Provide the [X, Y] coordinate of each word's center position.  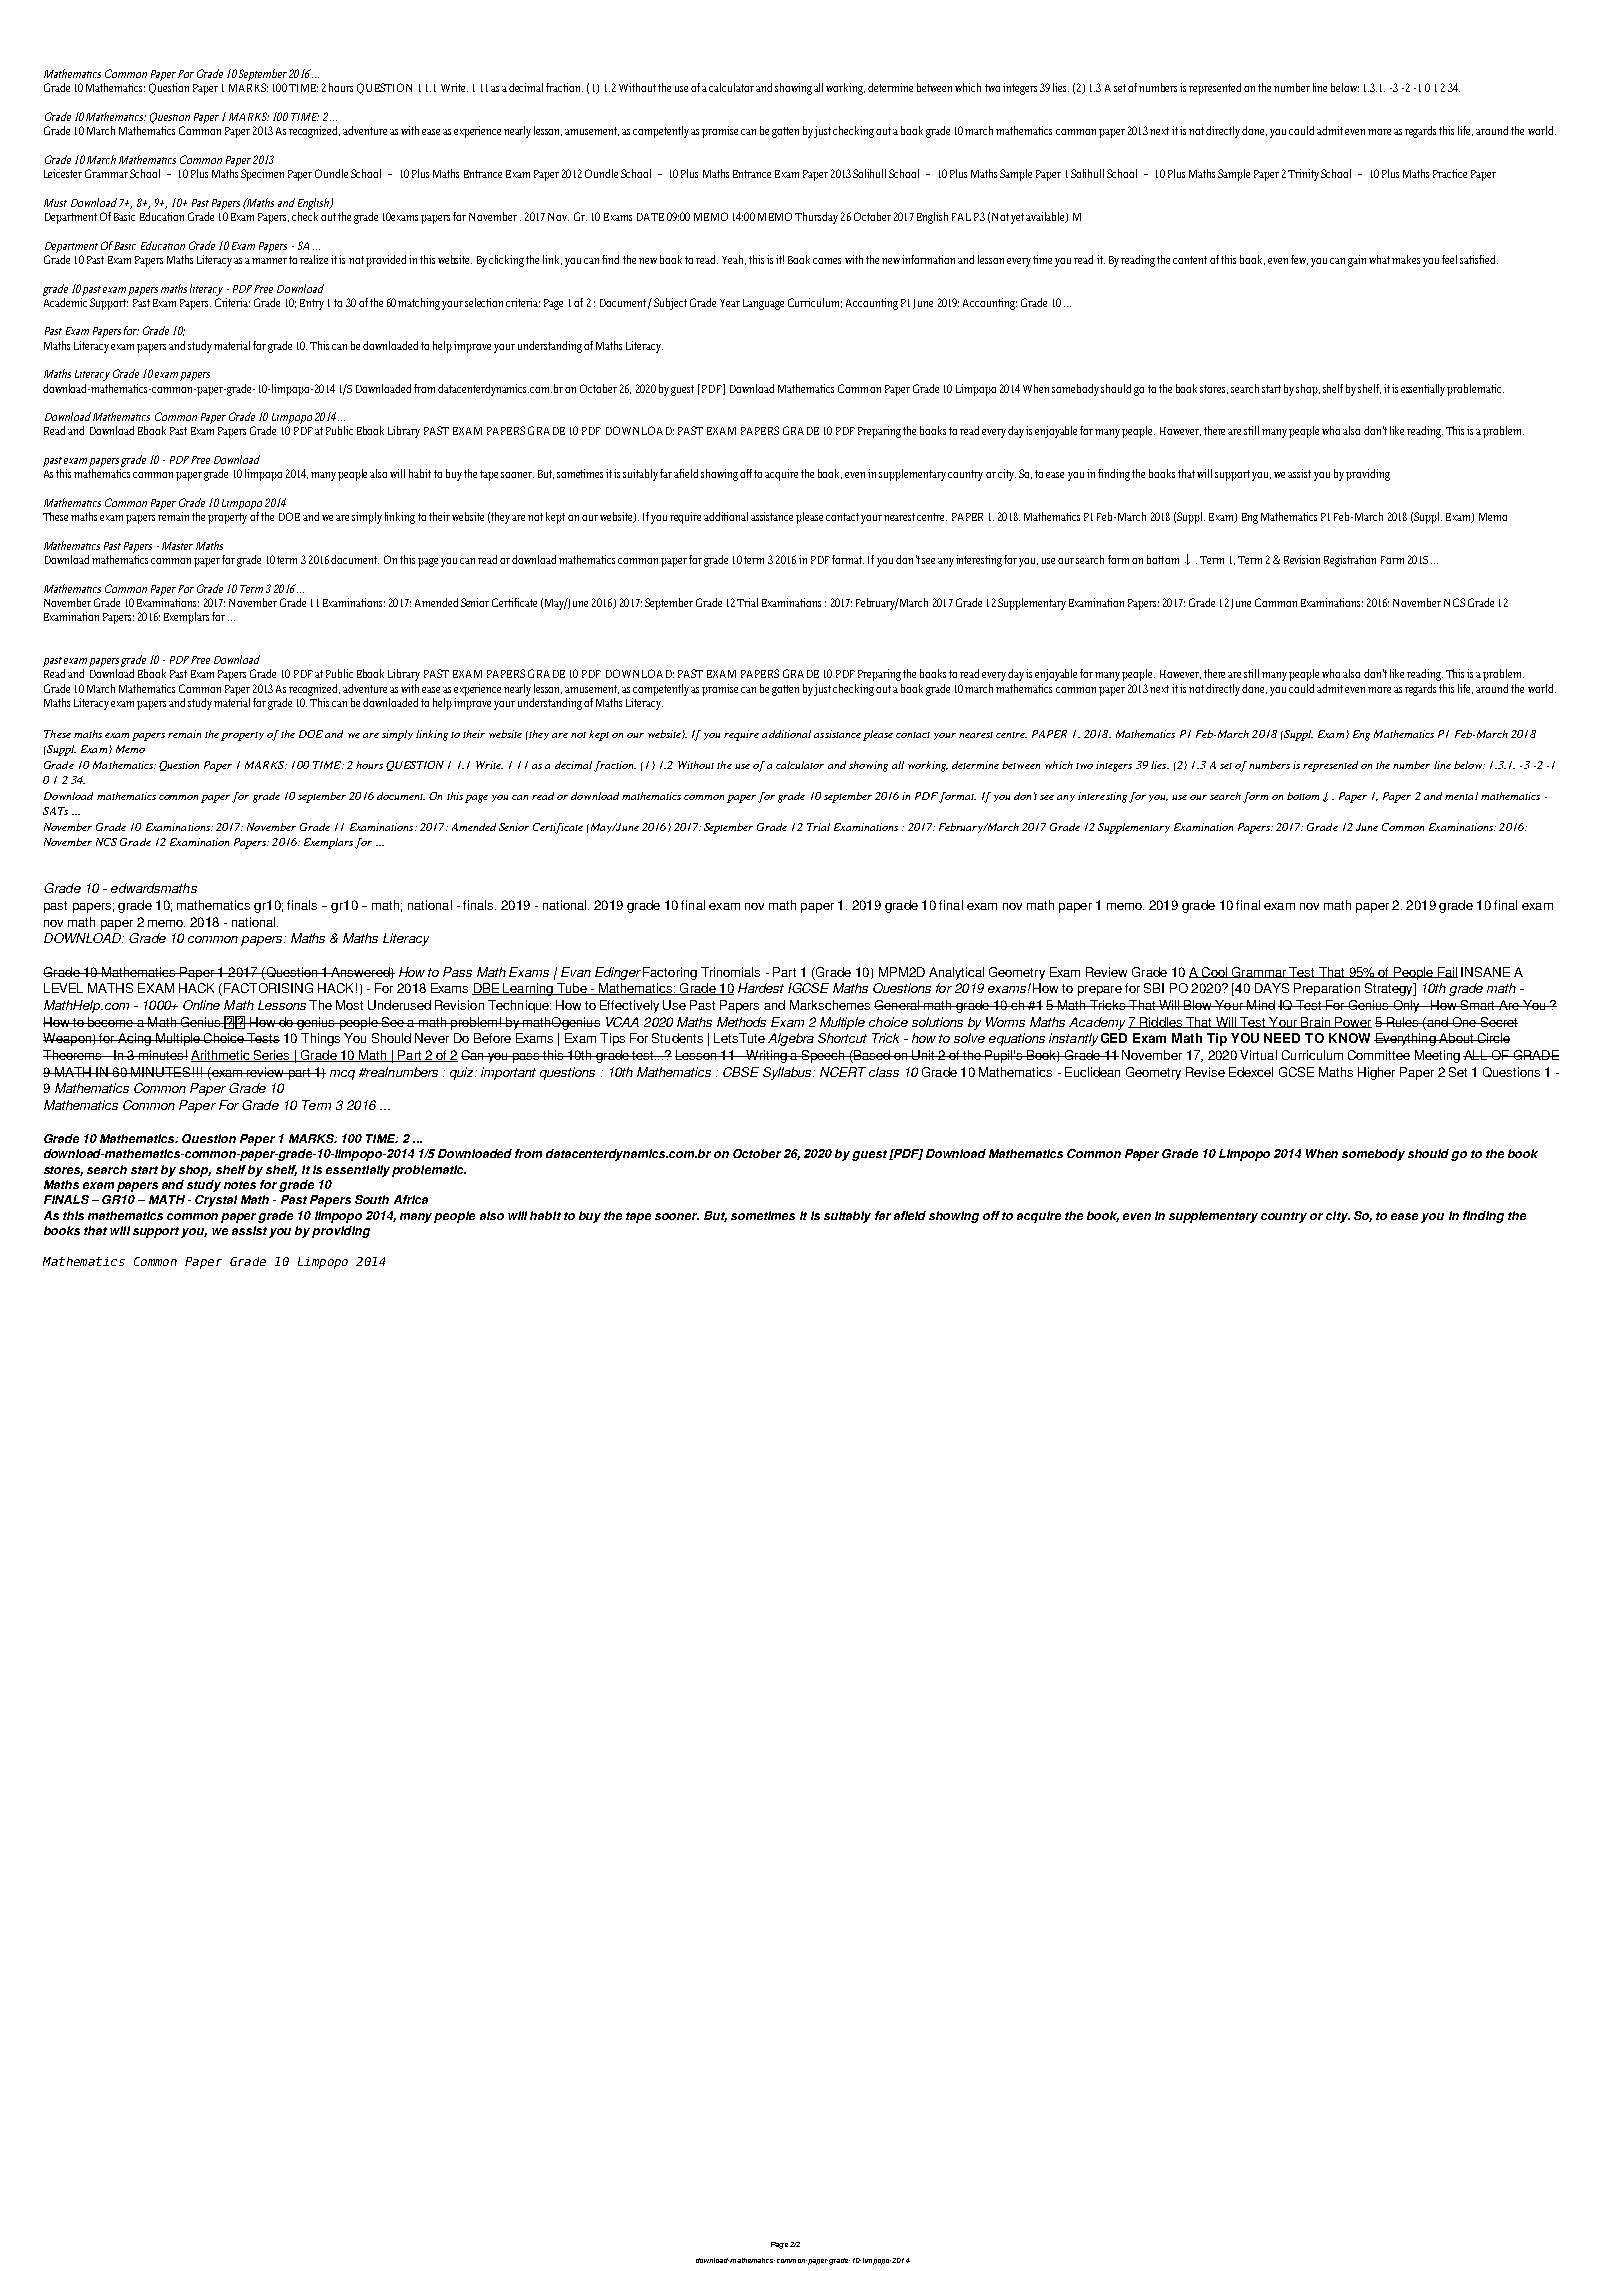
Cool [1214, 972]
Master [177, 546]
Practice [1450, 173]
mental [1461, 796]
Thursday [816, 218]
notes [240, 1185]
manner [269, 261]
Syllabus [788, 1073]
